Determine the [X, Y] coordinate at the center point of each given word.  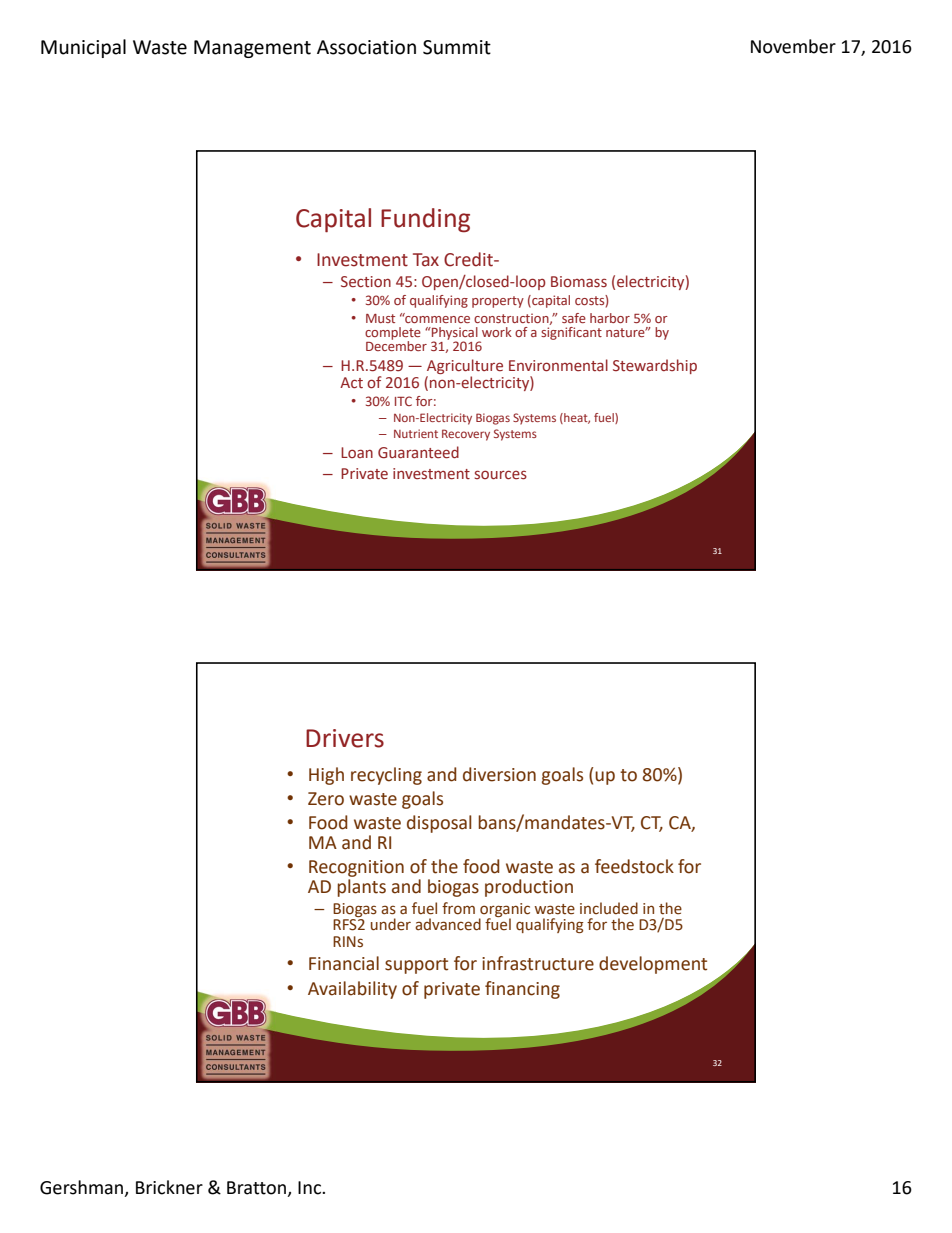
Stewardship [655, 366]
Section [366, 281]
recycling [386, 776]
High [326, 776]
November [793, 46]
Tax [426, 260]
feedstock [634, 866]
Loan [357, 452]
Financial [344, 963]
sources [501, 475]
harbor [610, 318]
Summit [457, 47]
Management [252, 49]
